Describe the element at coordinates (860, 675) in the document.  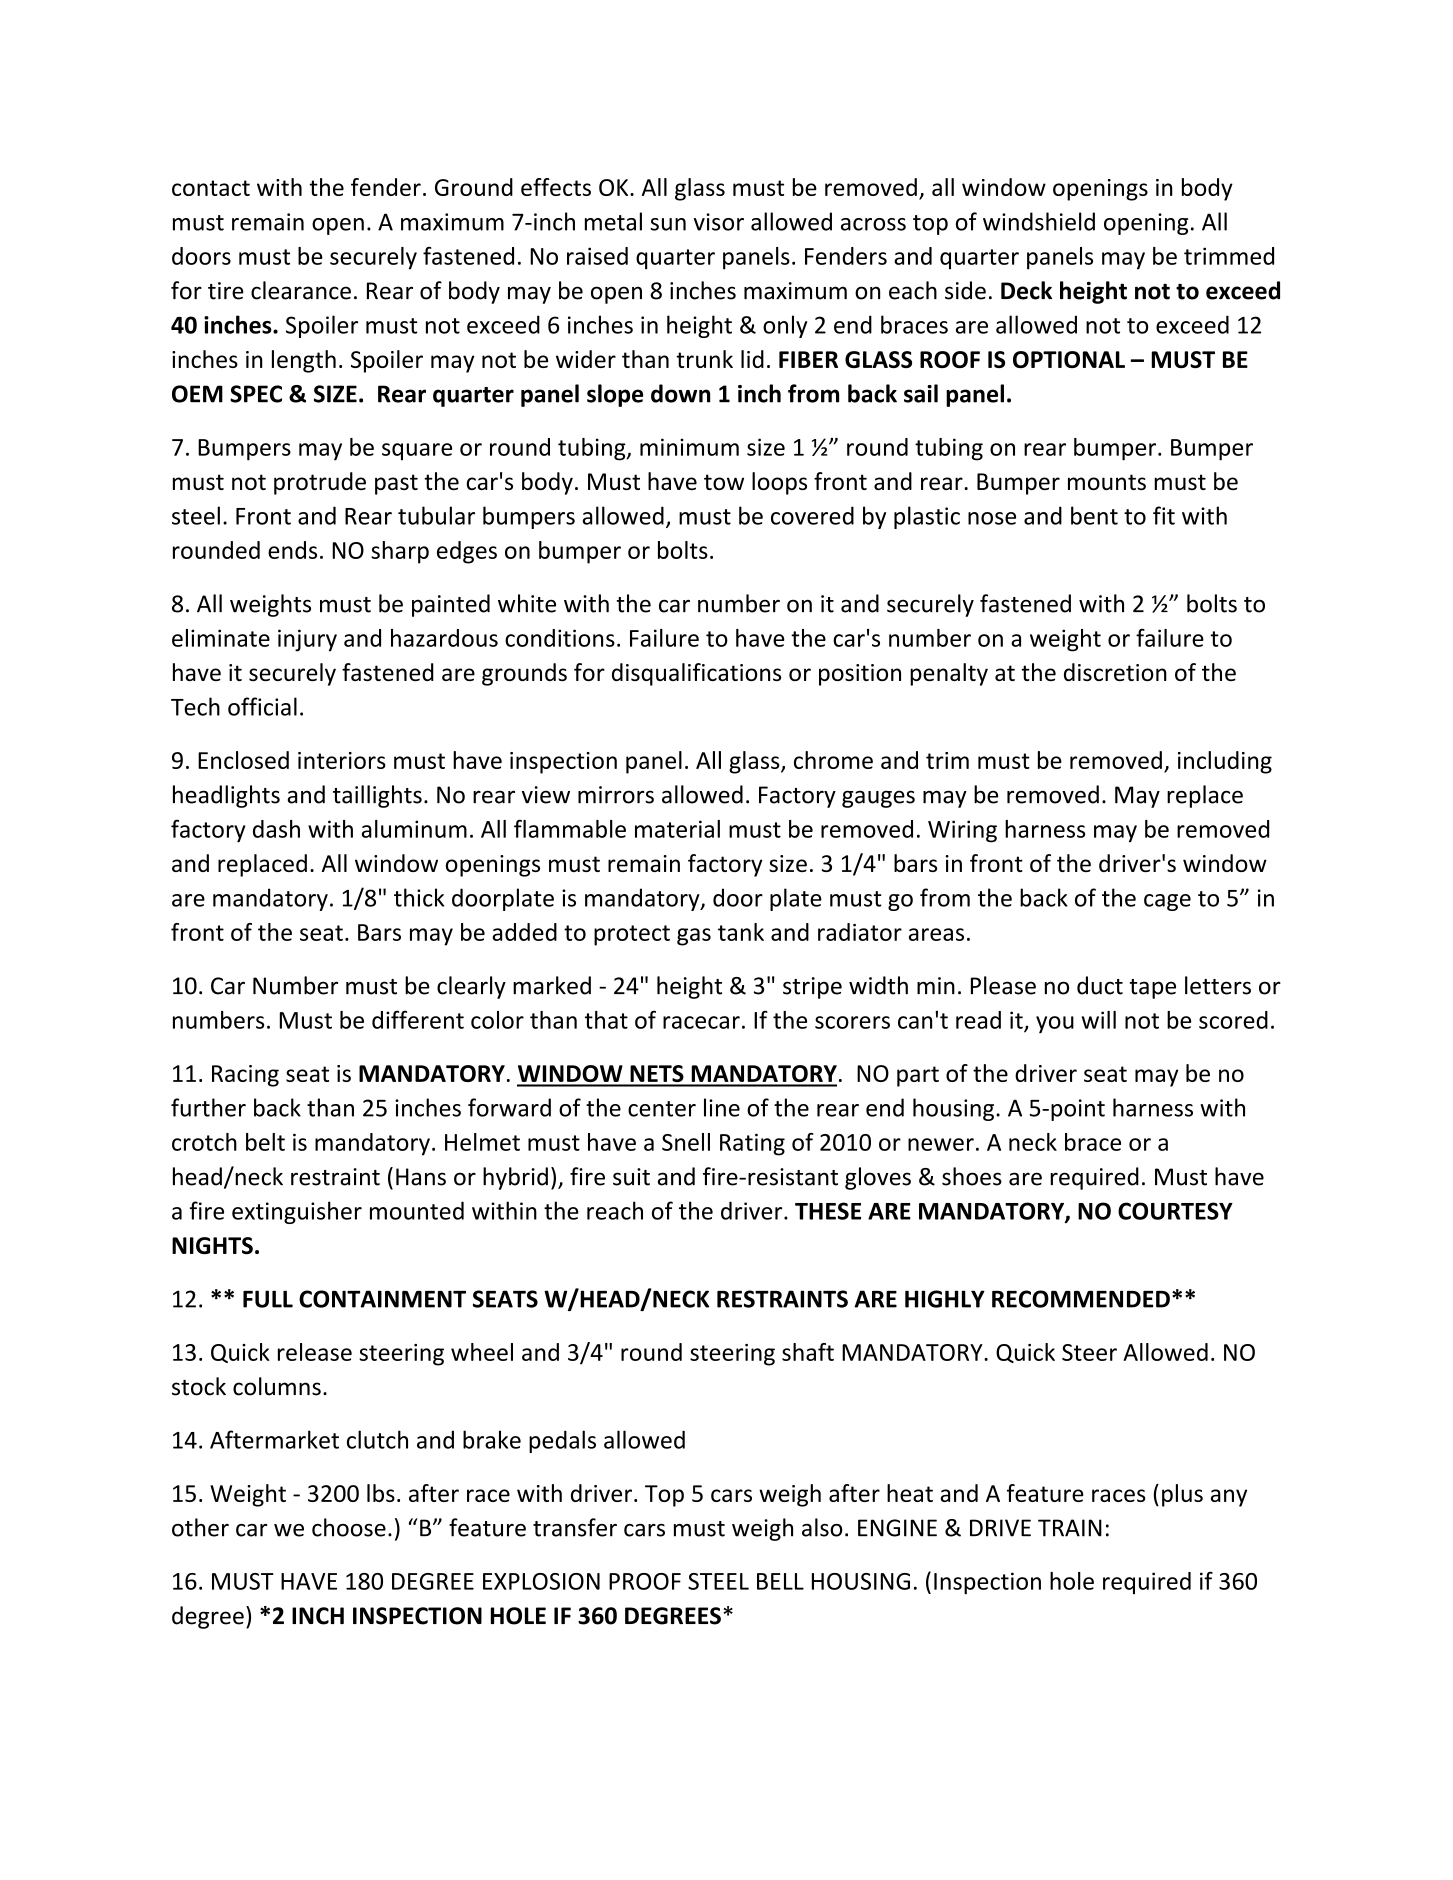
I see `position` at that location.
